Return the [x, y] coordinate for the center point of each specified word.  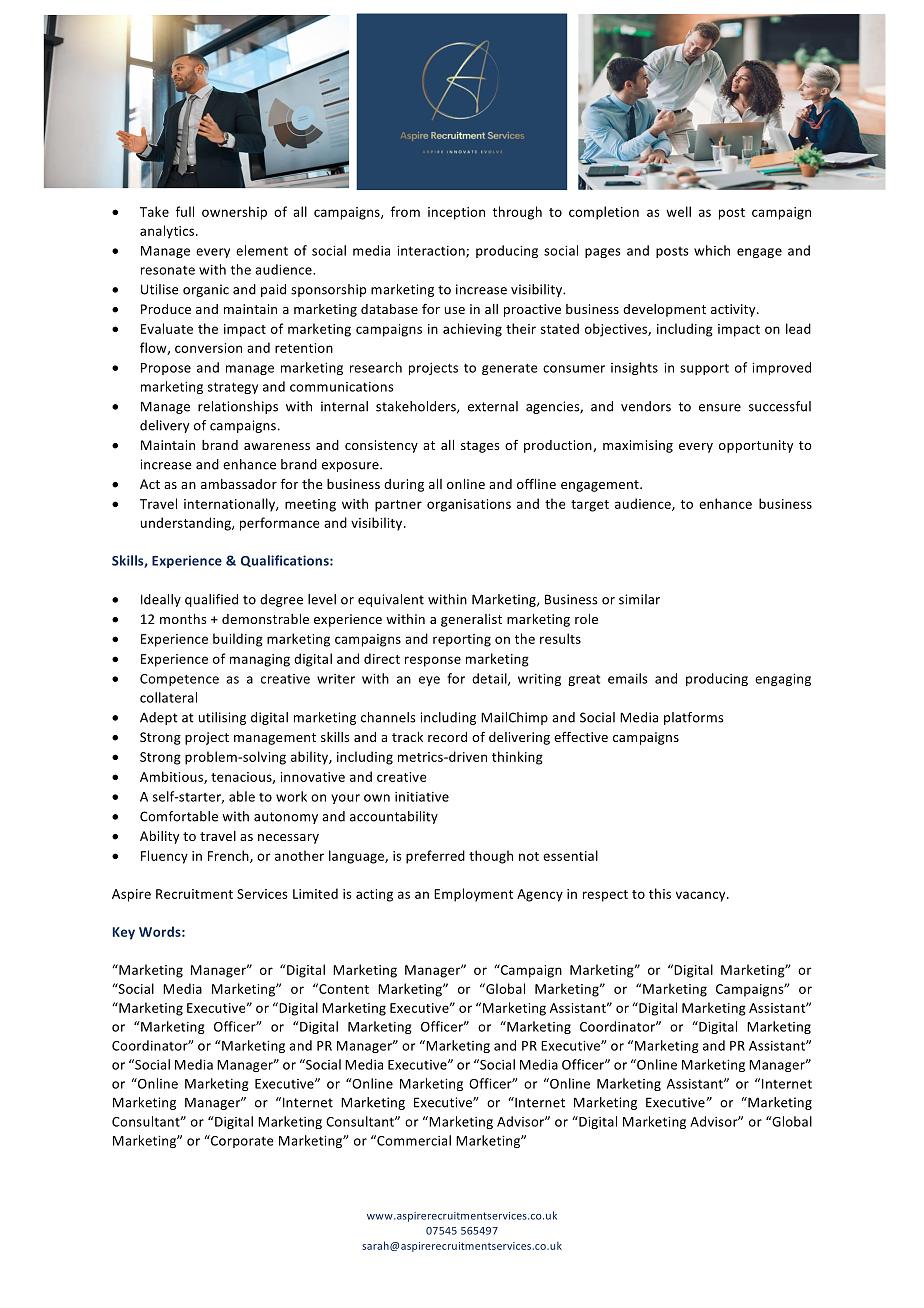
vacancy [702, 896]
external [493, 406]
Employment [473, 895]
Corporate [241, 1141]
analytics [168, 232]
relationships [238, 407]
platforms [694, 718]
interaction [432, 252]
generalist [471, 620]
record [447, 737]
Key [124, 933]
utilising [222, 718]
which [712, 250]
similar [639, 599]
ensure [720, 408]
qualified [211, 600]
